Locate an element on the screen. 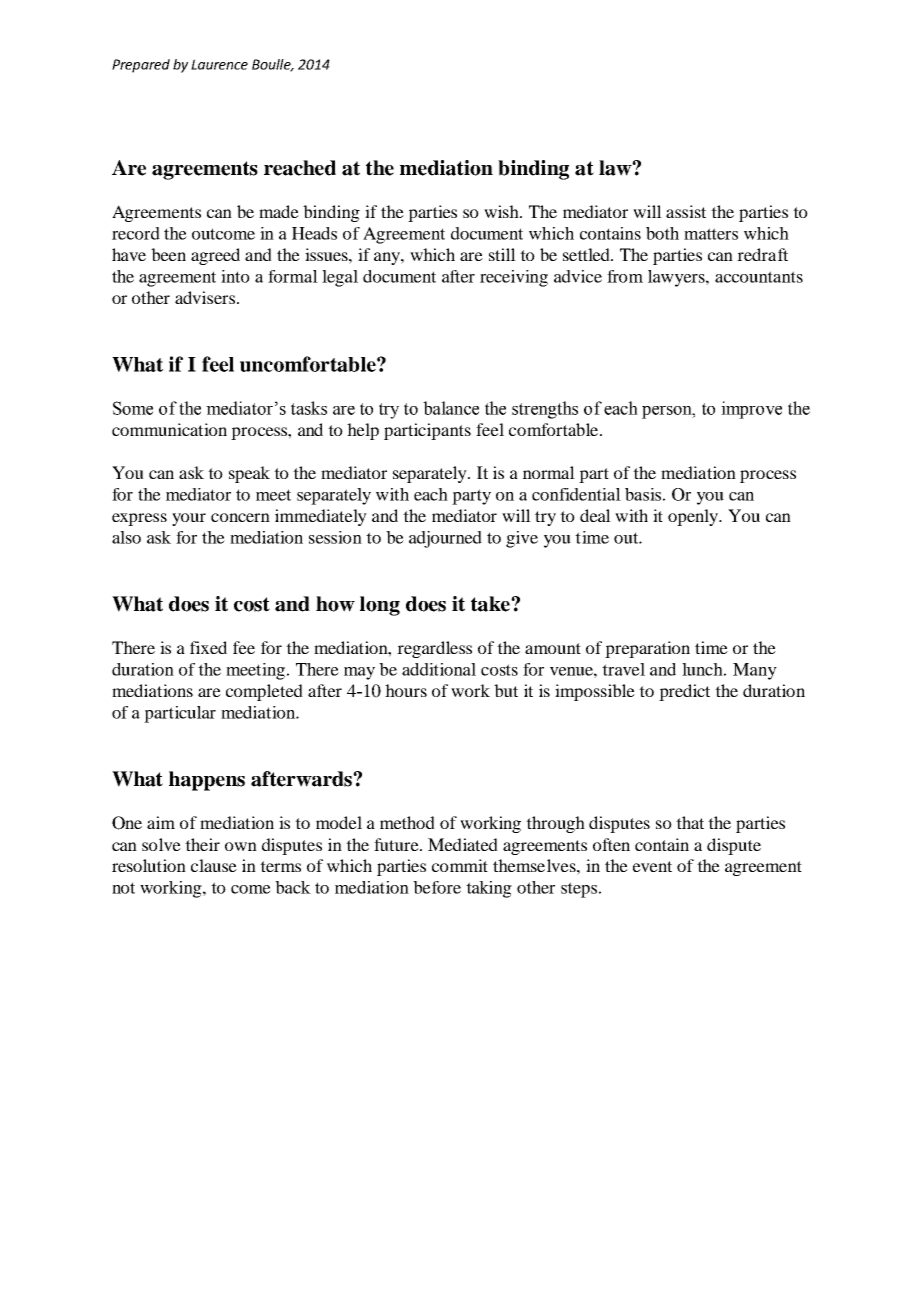  clause is located at coordinates (214, 865).
